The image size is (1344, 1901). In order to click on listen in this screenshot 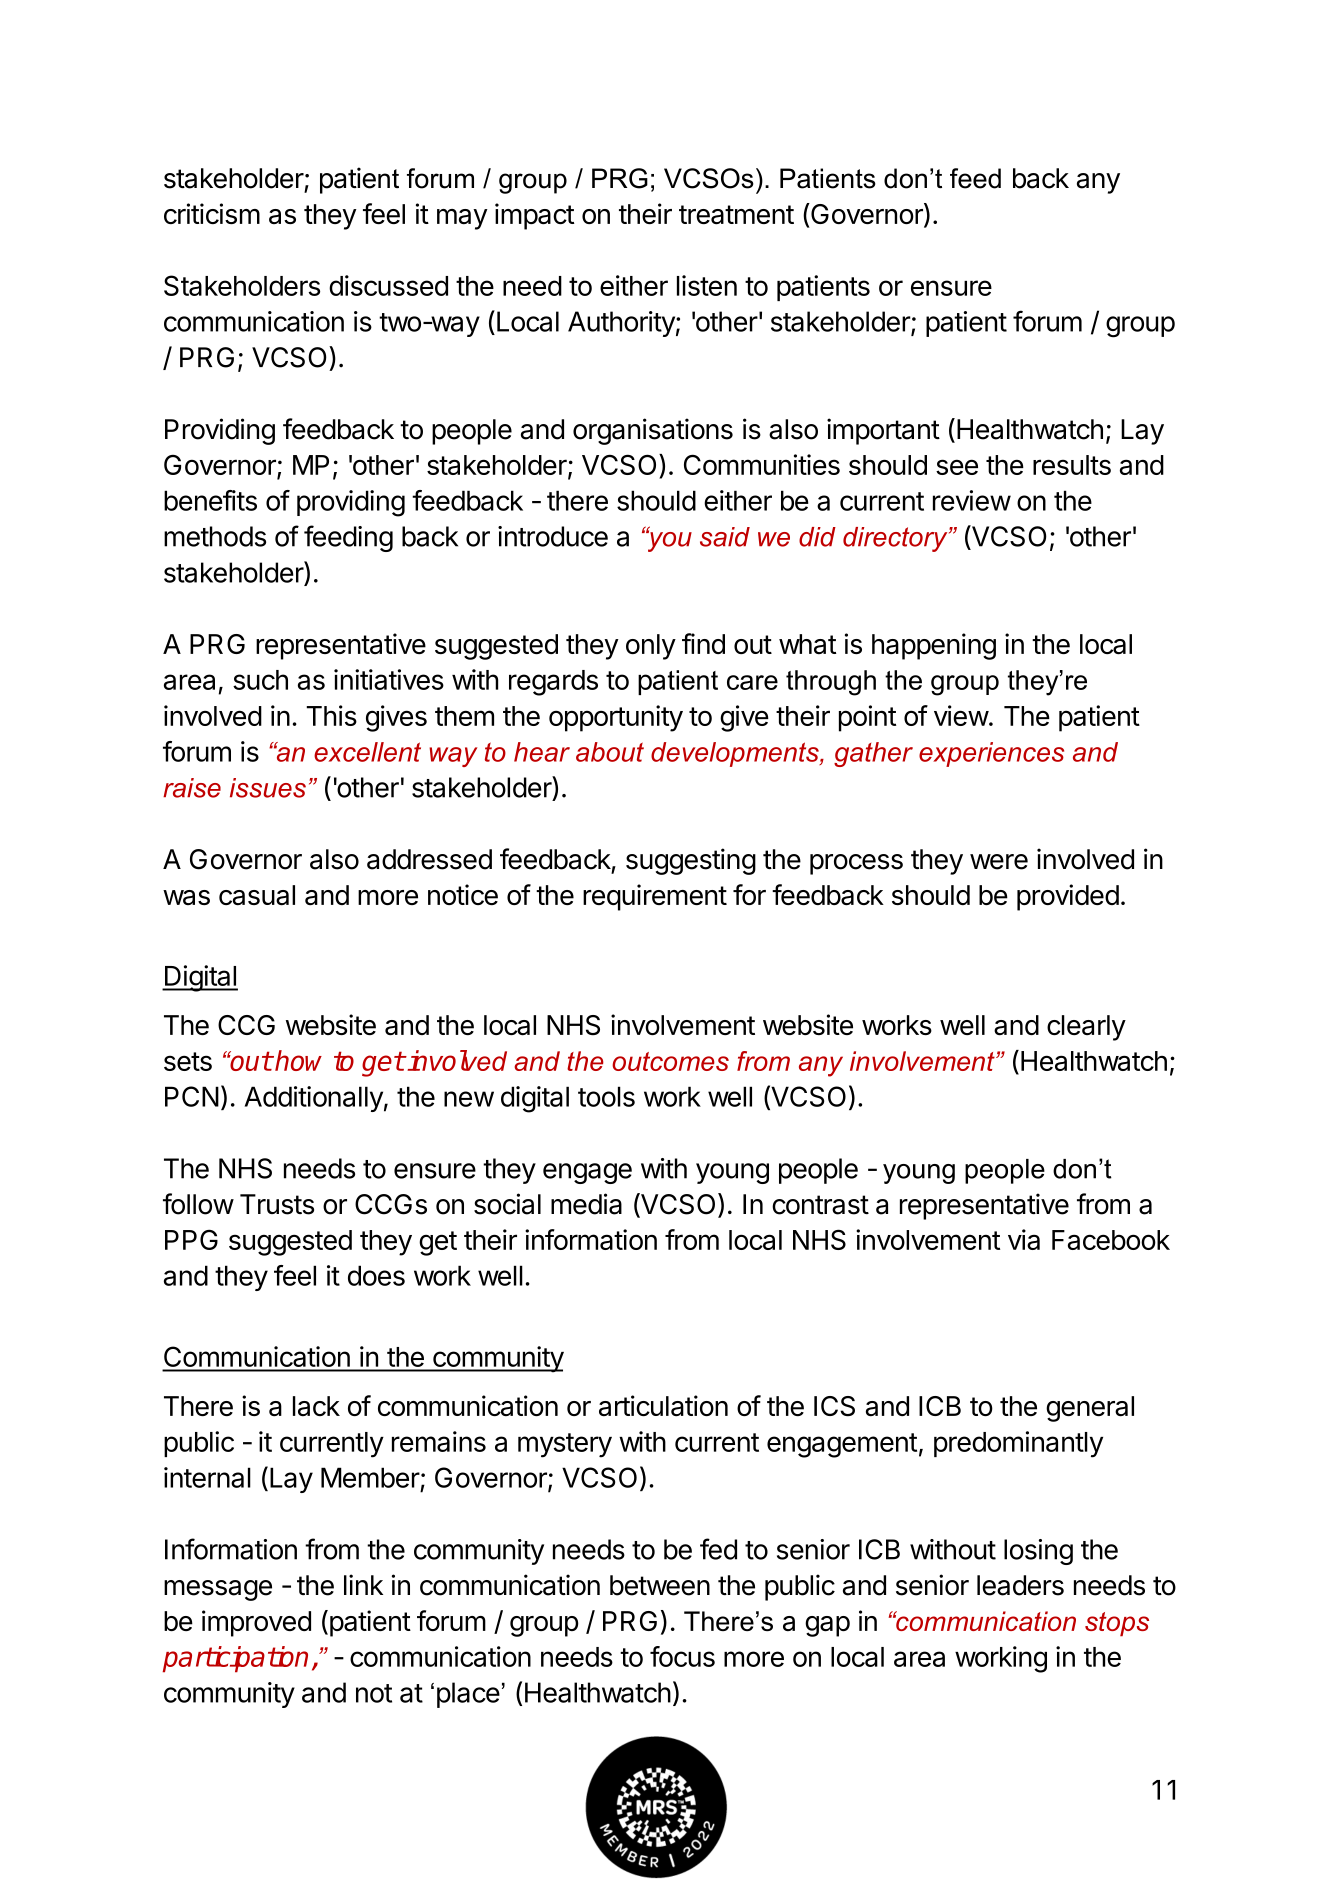, I will do `click(707, 285)`.
